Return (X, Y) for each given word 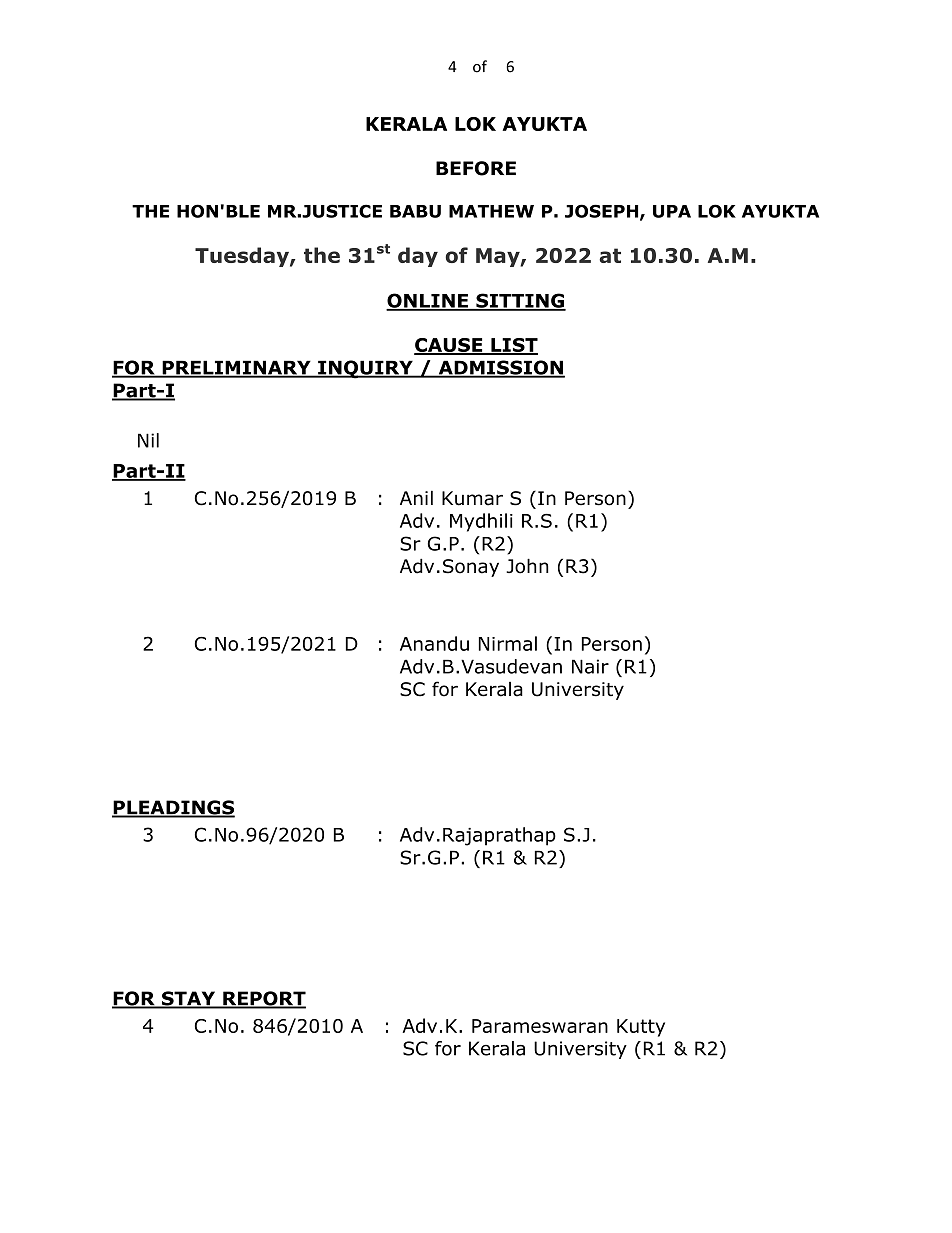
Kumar (472, 498)
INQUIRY (365, 369)
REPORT (263, 999)
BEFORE (476, 168)
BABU (415, 211)
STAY (188, 999)
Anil (416, 497)
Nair (590, 666)
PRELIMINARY (236, 368)
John (527, 566)
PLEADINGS (173, 808)
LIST (513, 346)
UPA (672, 211)
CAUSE (449, 346)
